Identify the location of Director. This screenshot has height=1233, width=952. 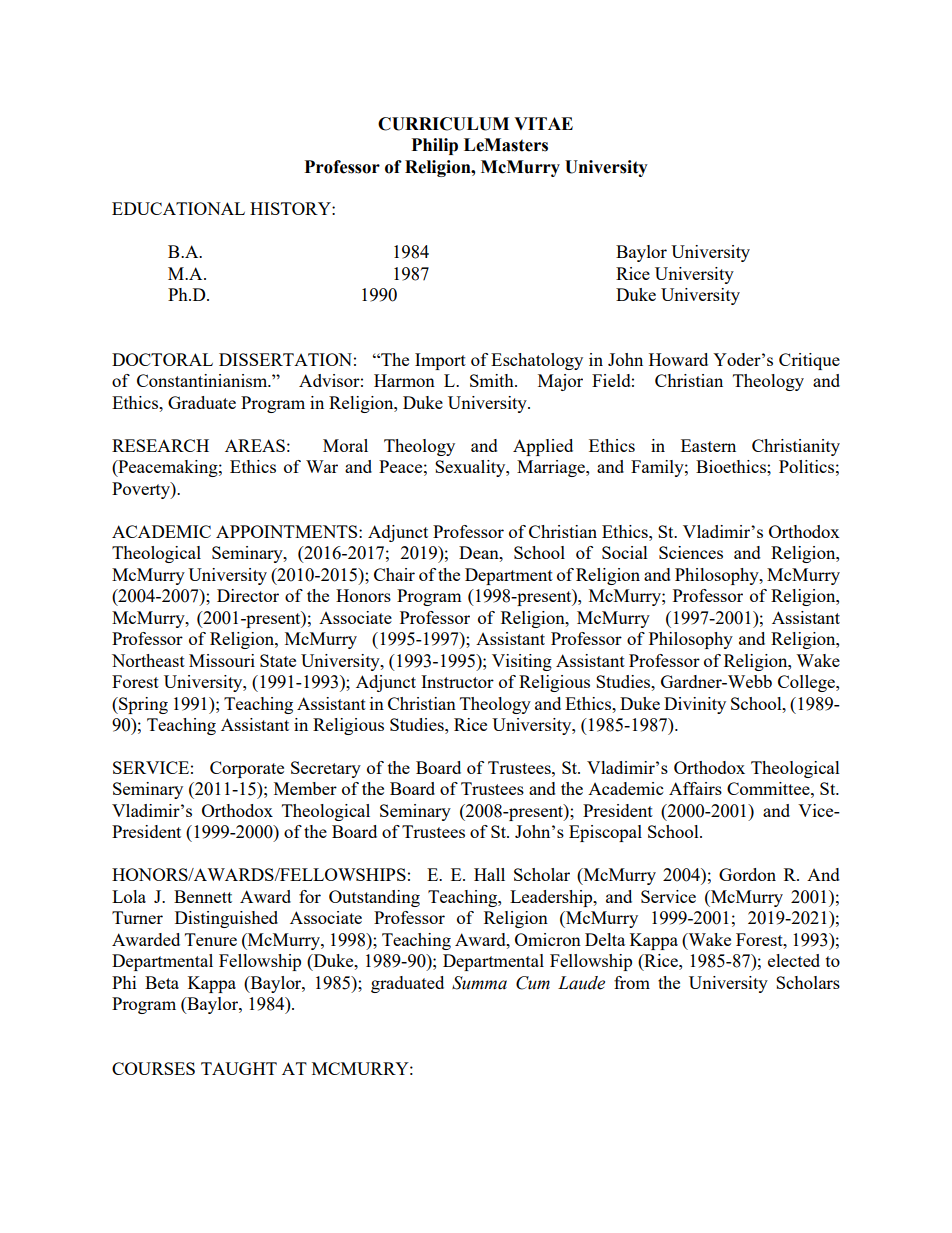
(248, 595).
